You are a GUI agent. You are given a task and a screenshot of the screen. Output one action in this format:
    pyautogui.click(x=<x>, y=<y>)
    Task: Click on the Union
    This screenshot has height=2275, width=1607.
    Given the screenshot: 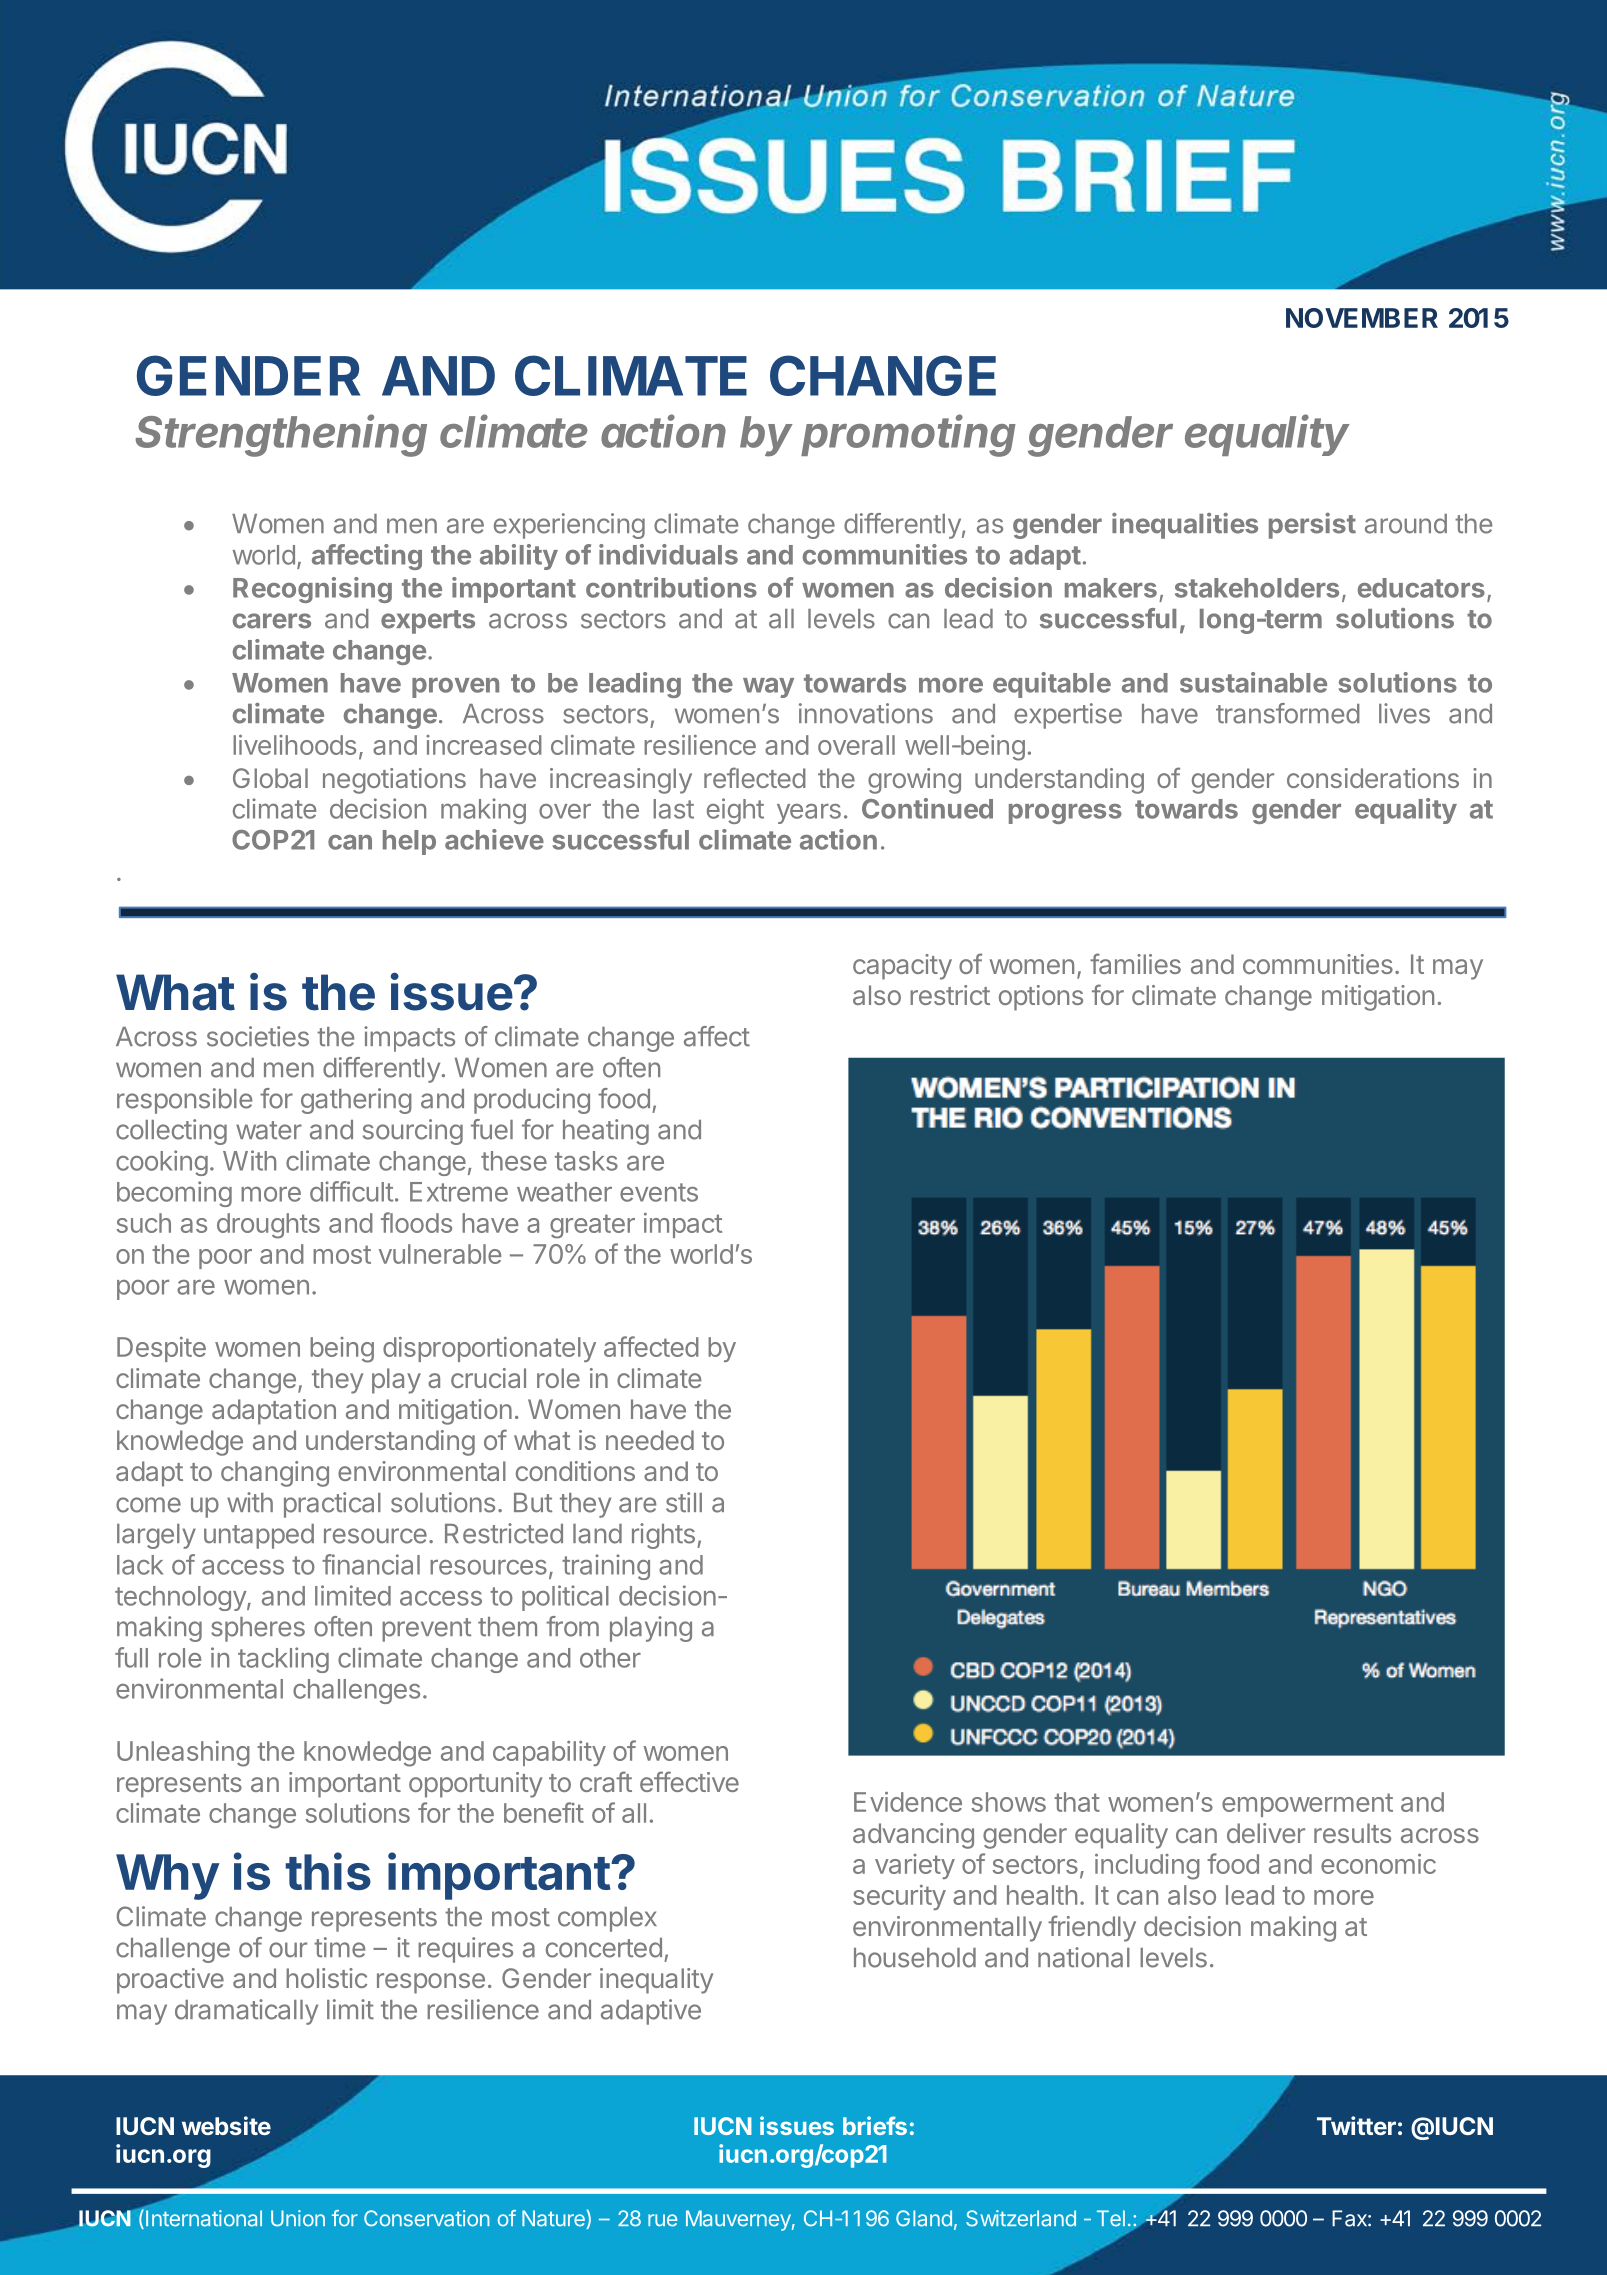 What is the action you would take?
    pyautogui.click(x=298, y=2218)
